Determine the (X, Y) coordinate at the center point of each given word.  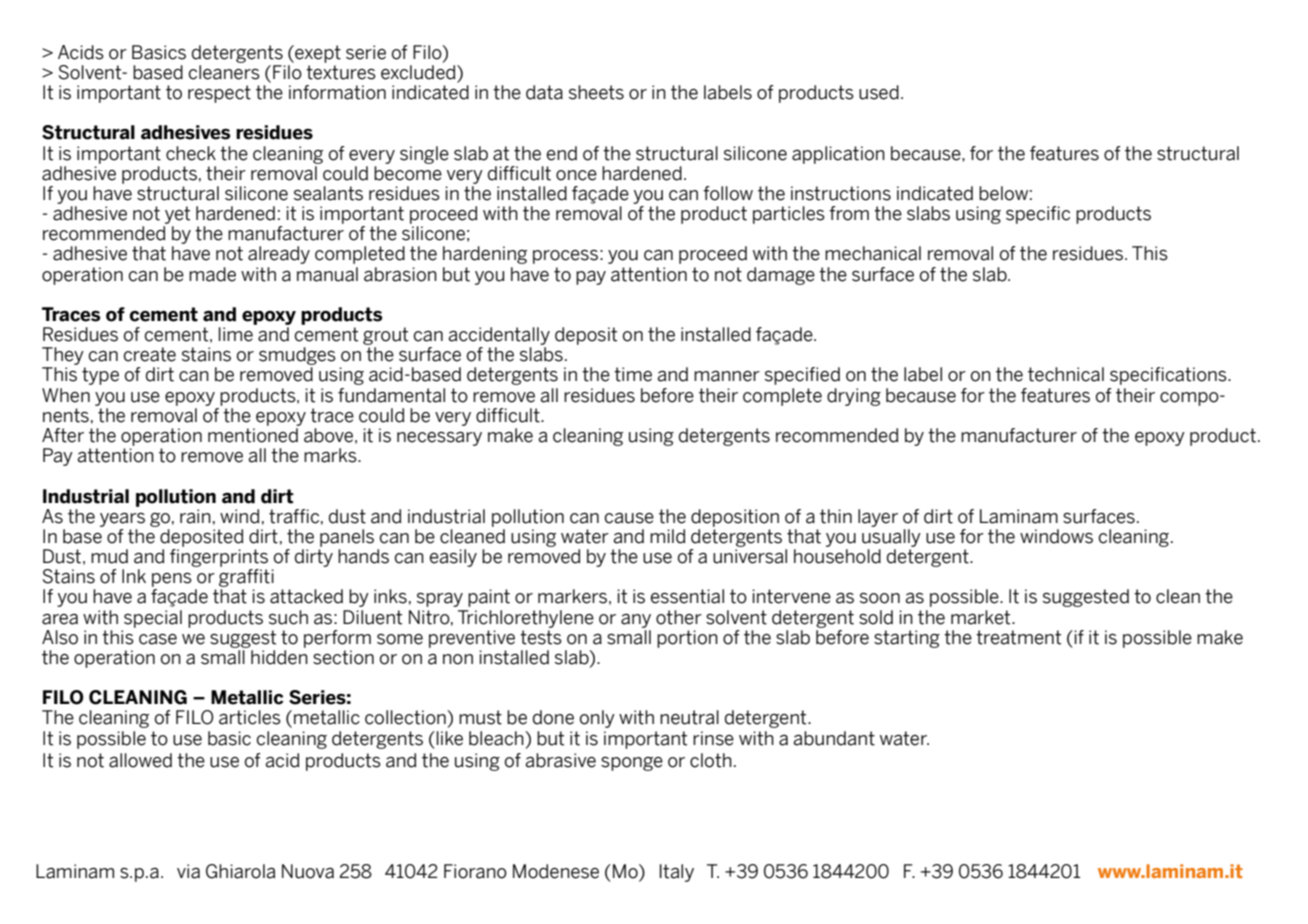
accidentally (499, 336)
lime (236, 334)
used (879, 92)
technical (1066, 374)
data (544, 92)
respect (219, 94)
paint (489, 598)
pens (172, 580)
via (188, 871)
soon (880, 598)
